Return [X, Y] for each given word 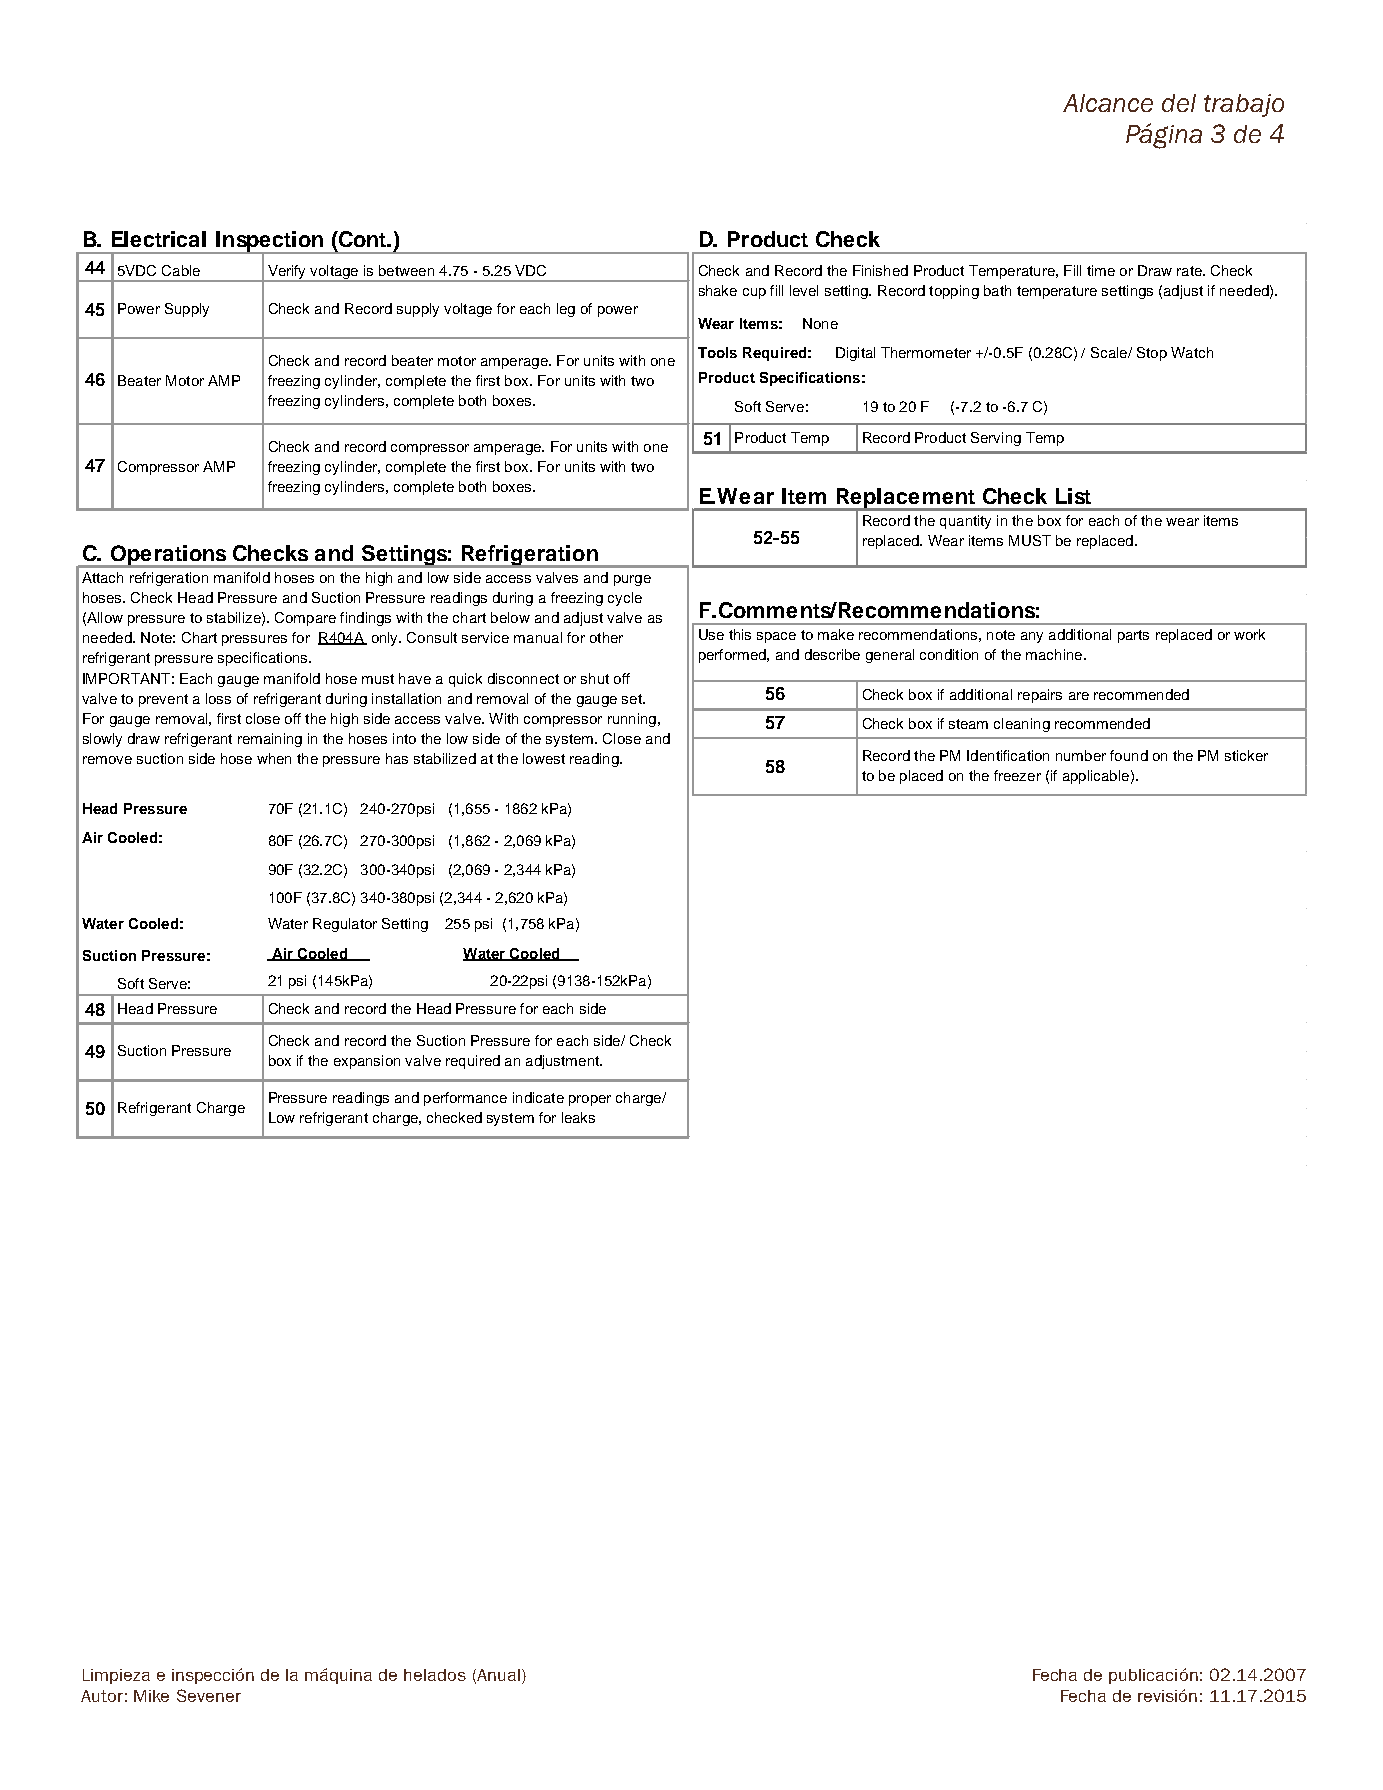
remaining [270, 740]
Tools [717, 352]
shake [718, 290]
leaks [578, 1117]
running [632, 720]
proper [590, 1100]
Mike [151, 1696]
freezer [1017, 775]
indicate [538, 1097]
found [1129, 755]
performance [465, 1099]
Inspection [270, 242]
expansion [367, 1062]
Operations [169, 556]
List [1073, 496]
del [1179, 103]
